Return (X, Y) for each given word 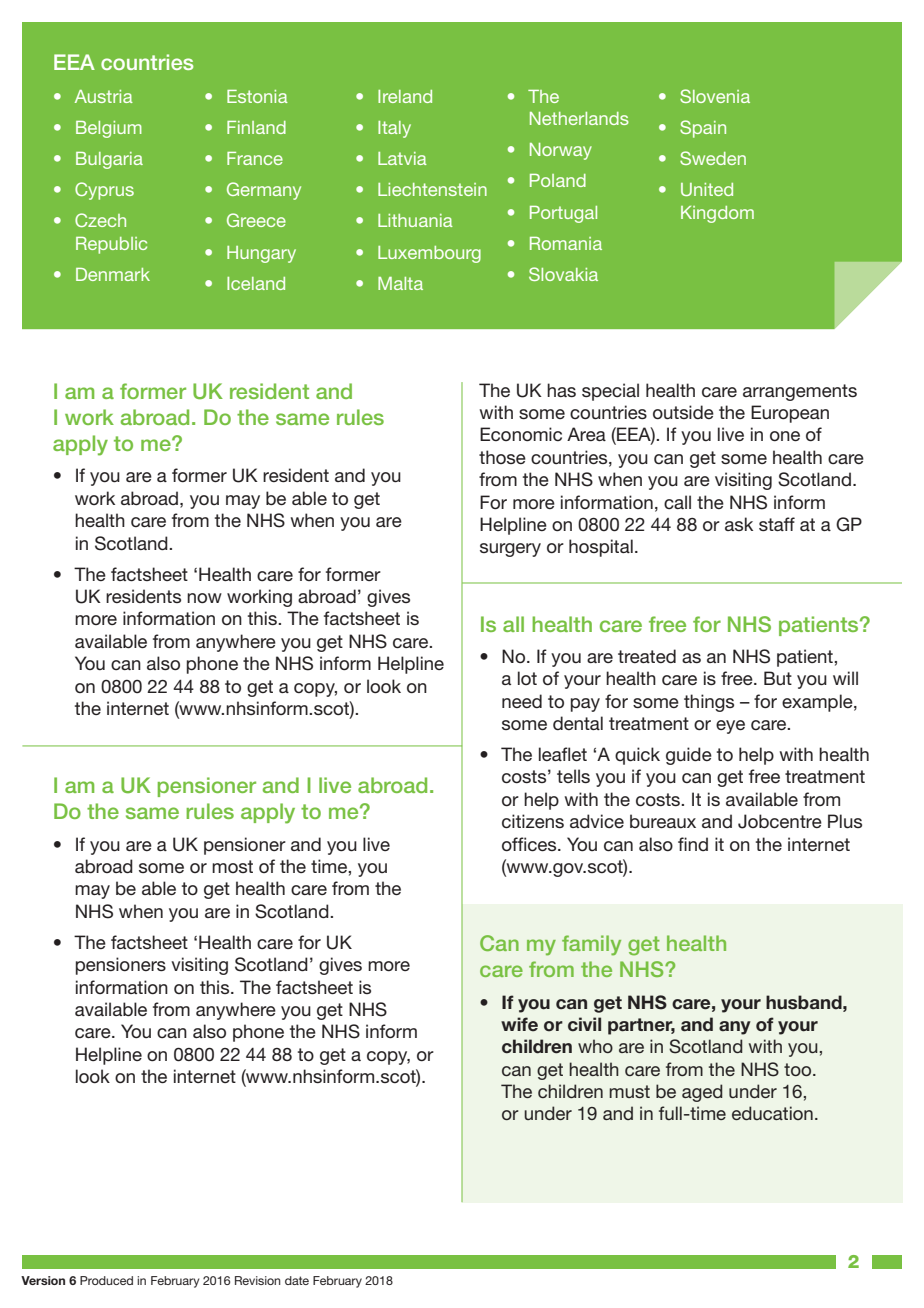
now (204, 598)
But (778, 678)
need (522, 701)
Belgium (109, 129)
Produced (106, 1280)
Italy (394, 129)
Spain (703, 129)
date (297, 1280)
